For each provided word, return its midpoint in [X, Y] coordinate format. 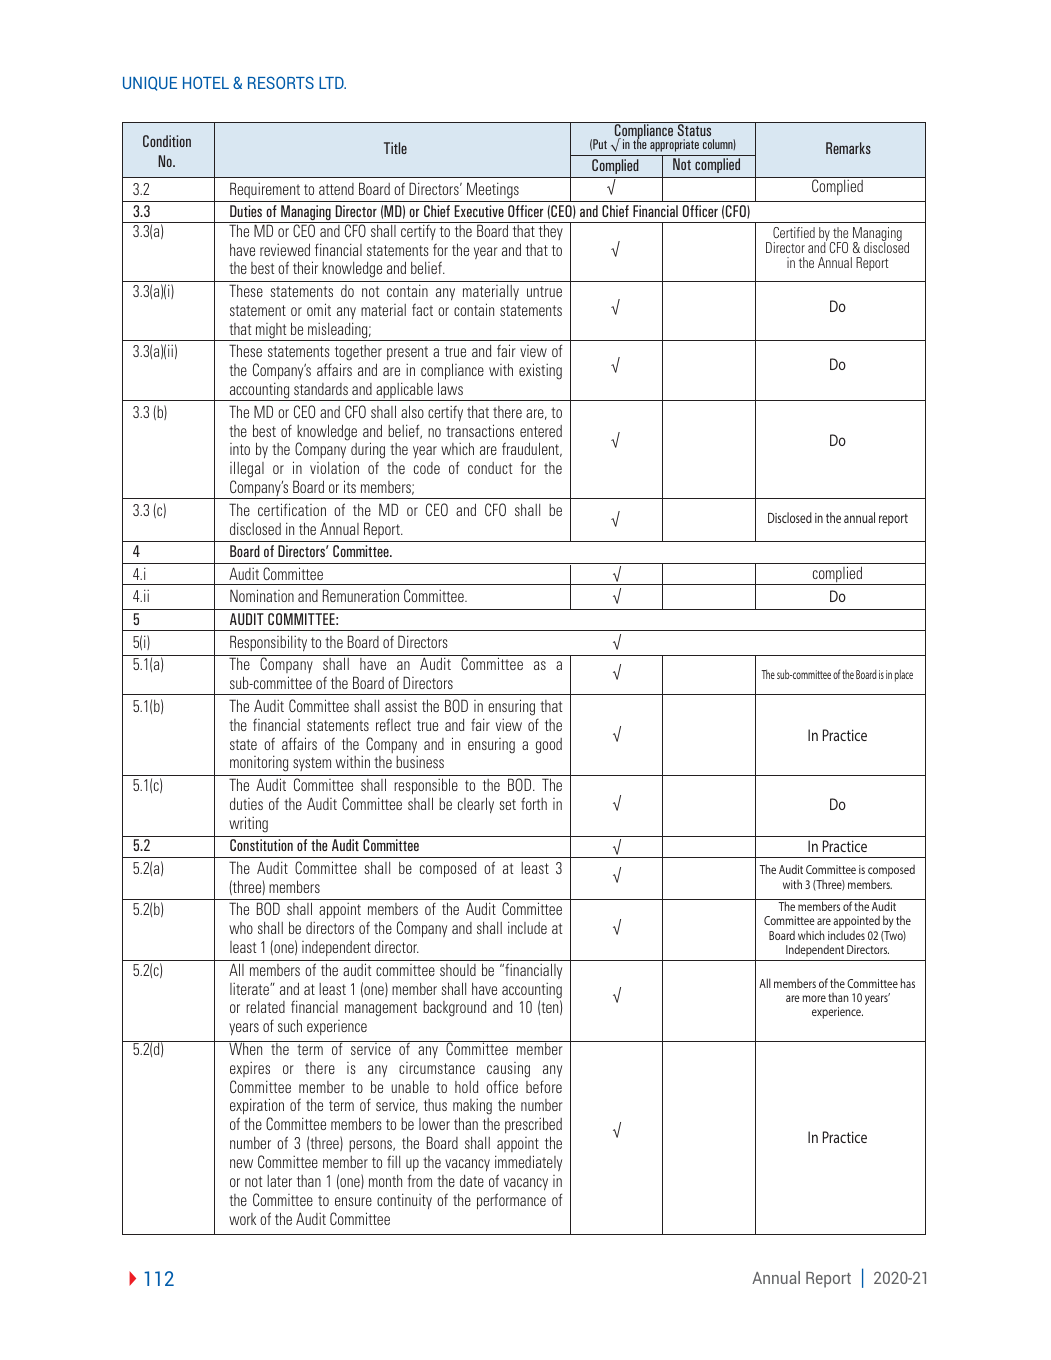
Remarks [848, 148]
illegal [247, 471]
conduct [490, 468]
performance [511, 1201]
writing [248, 824]
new [241, 1163]
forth [534, 803]
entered [541, 431]
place [904, 675]
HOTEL [206, 82]
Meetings [493, 190]
